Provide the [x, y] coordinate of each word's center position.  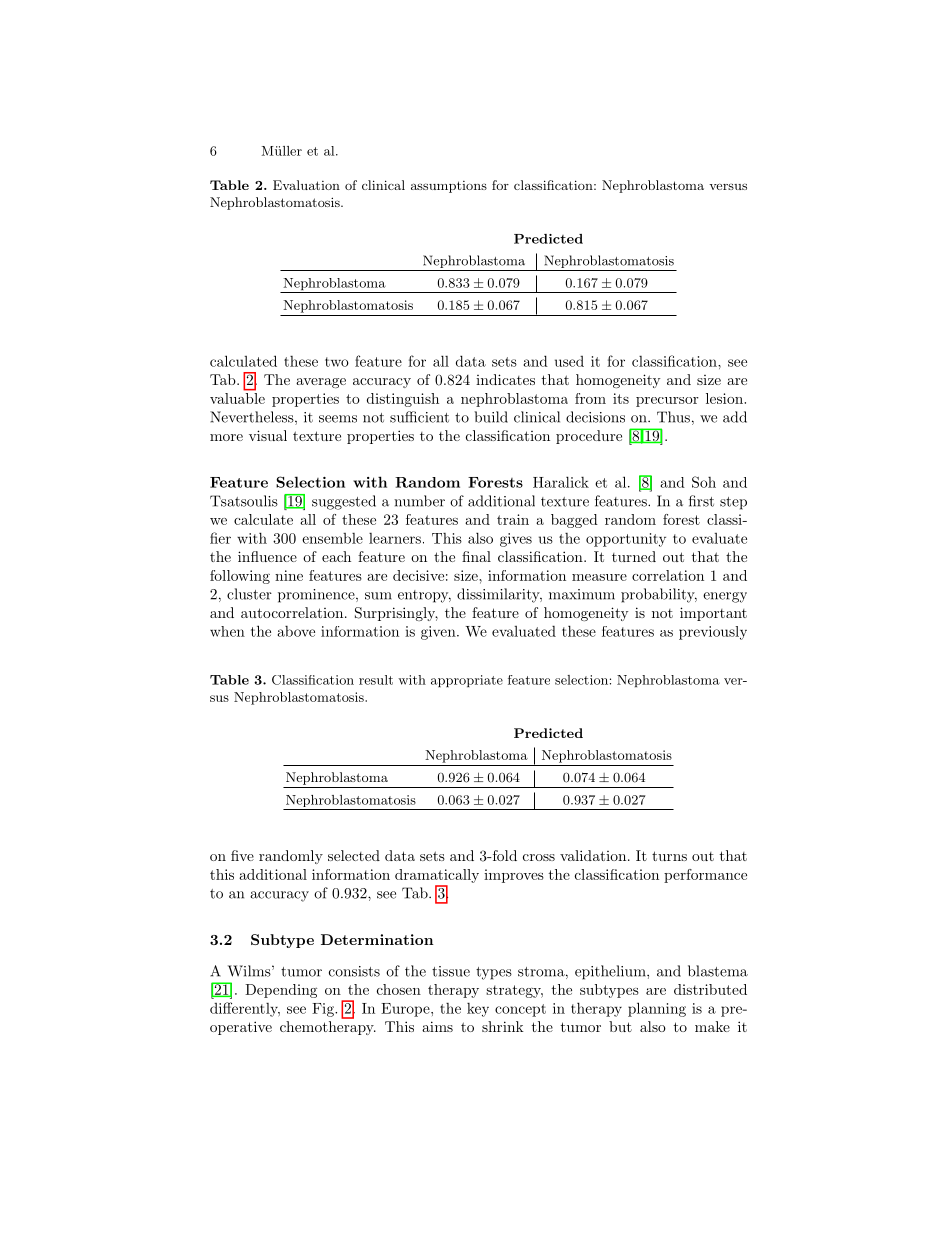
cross [539, 857]
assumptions [449, 187]
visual [268, 435]
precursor [667, 402]
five [242, 855]
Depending [281, 991]
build [491, 417]
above [296, 631]
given [439, 633]
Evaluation [306, 185]
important [713, 614]
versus [728, 186]
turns [669, 856]
